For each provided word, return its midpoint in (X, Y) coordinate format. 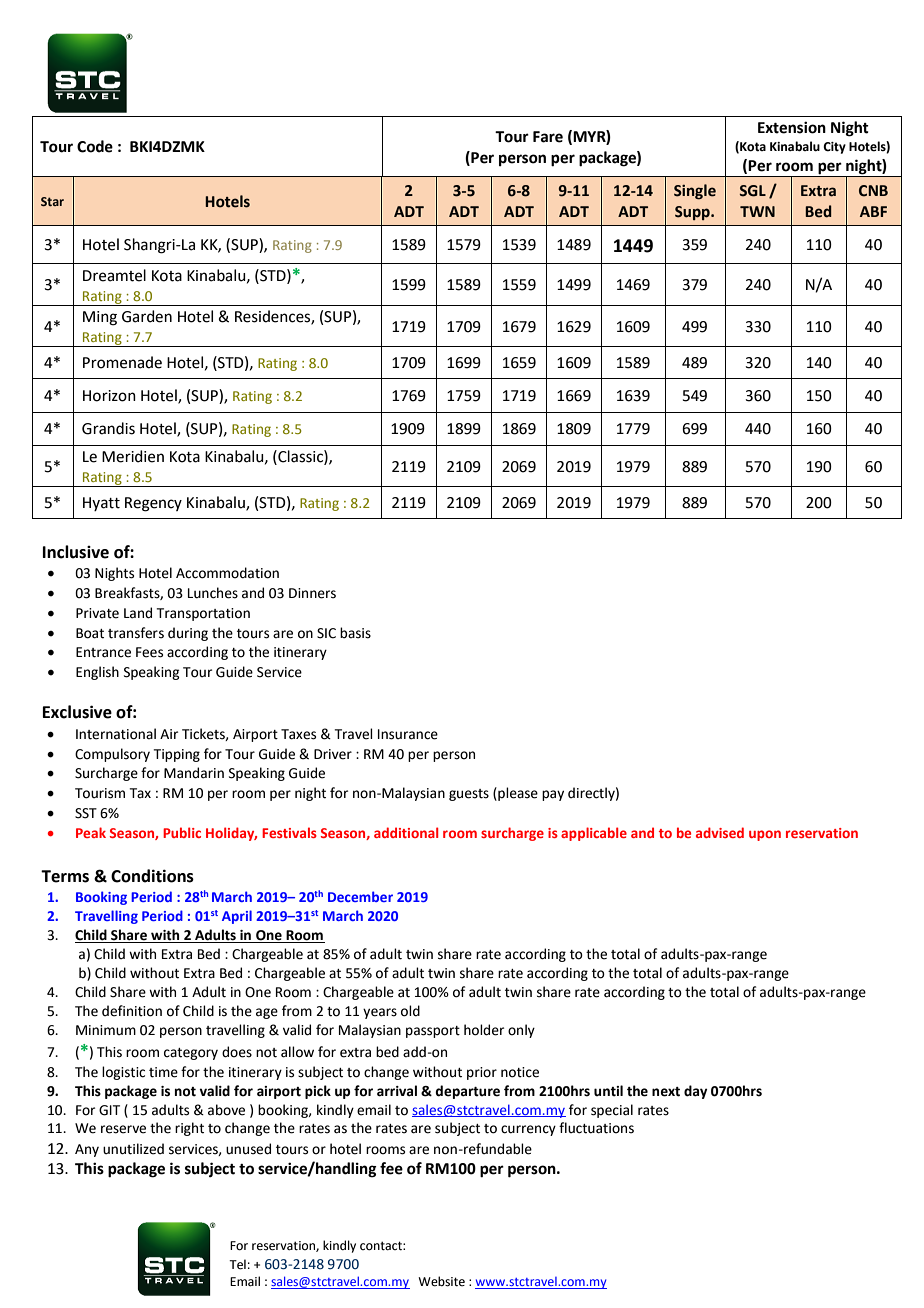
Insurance (408, 734)
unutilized (133, 1149)
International (116, 734)
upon (765, 835)
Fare (548, 137)
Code (95, 146)
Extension (792, 127)
